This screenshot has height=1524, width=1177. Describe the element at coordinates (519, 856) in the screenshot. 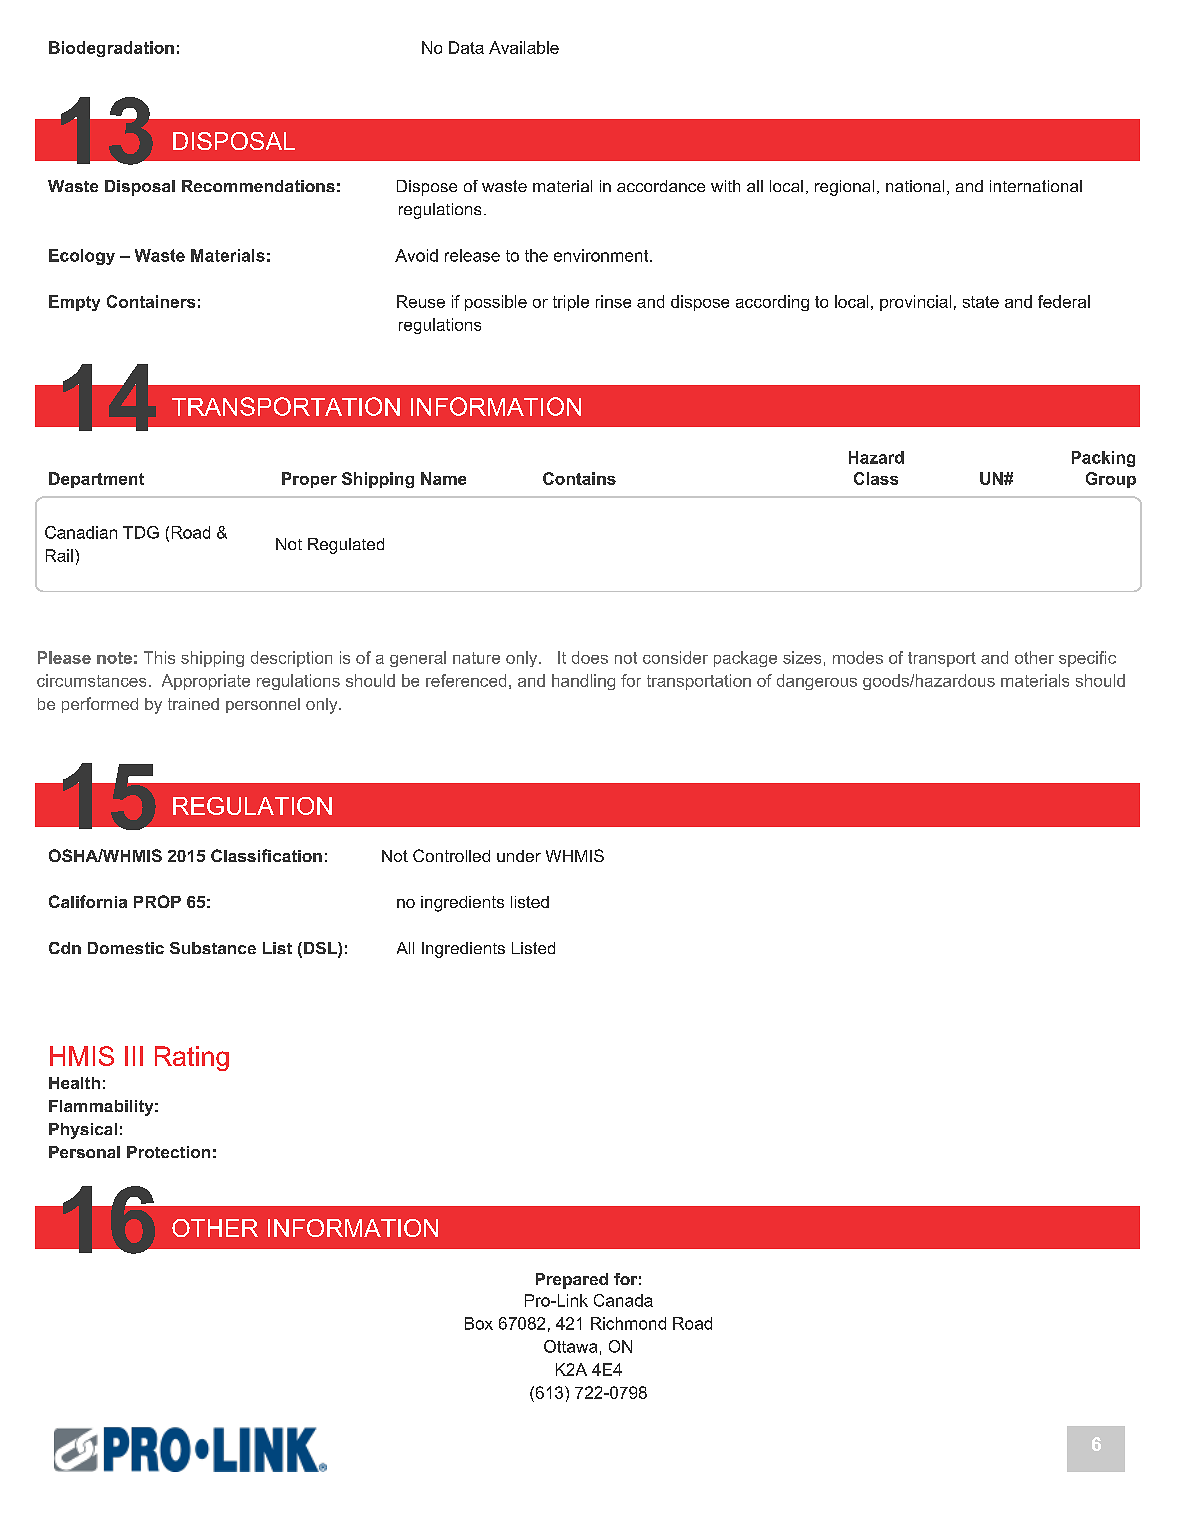

I see `under` at that location.
